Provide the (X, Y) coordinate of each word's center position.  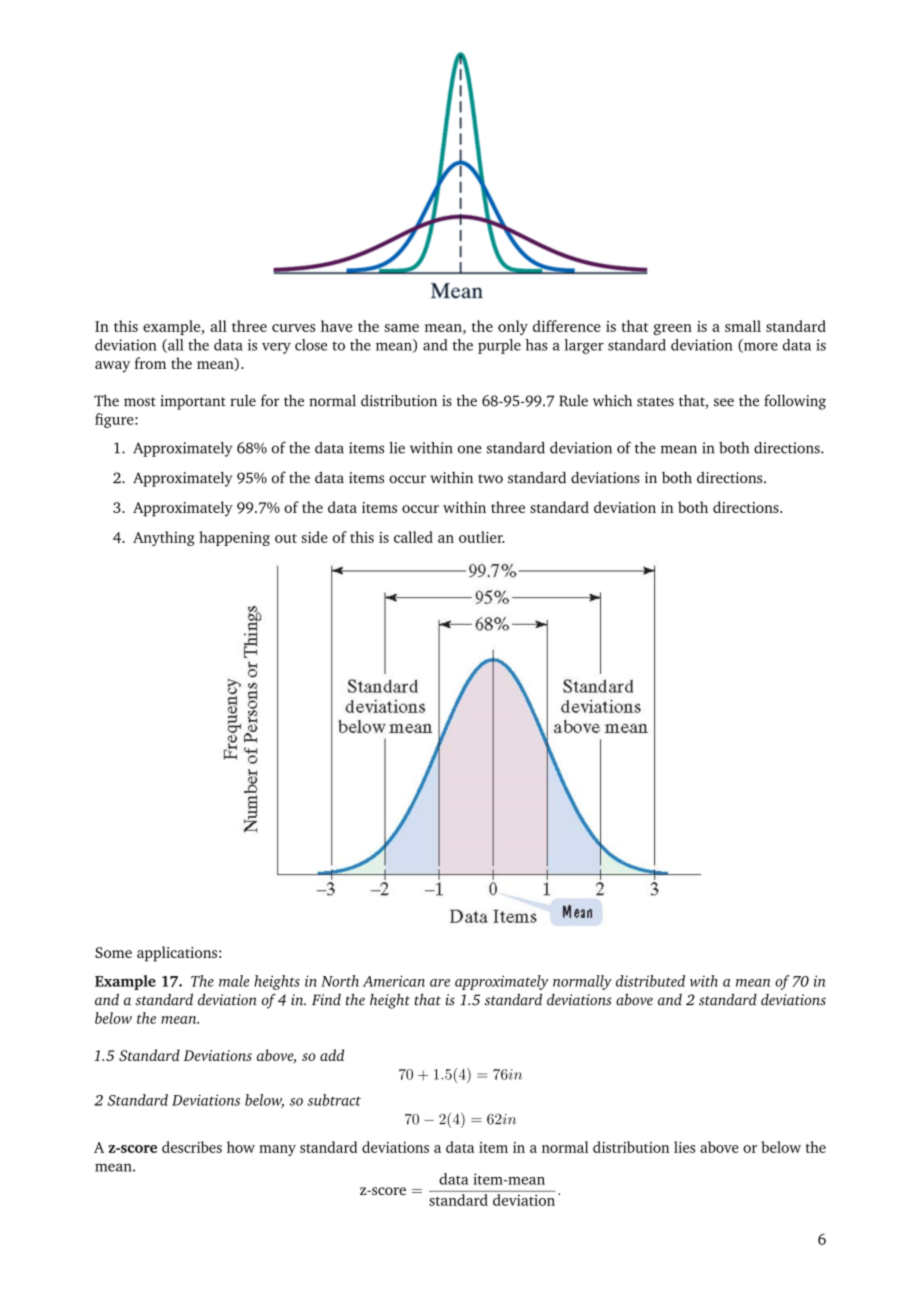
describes (192, 1147)
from (150, 363)
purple (499, 346)
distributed (650, 981)
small (743, 326)
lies (684, 1147)
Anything (164, 538)
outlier (482, 537)
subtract (334, 1100)
